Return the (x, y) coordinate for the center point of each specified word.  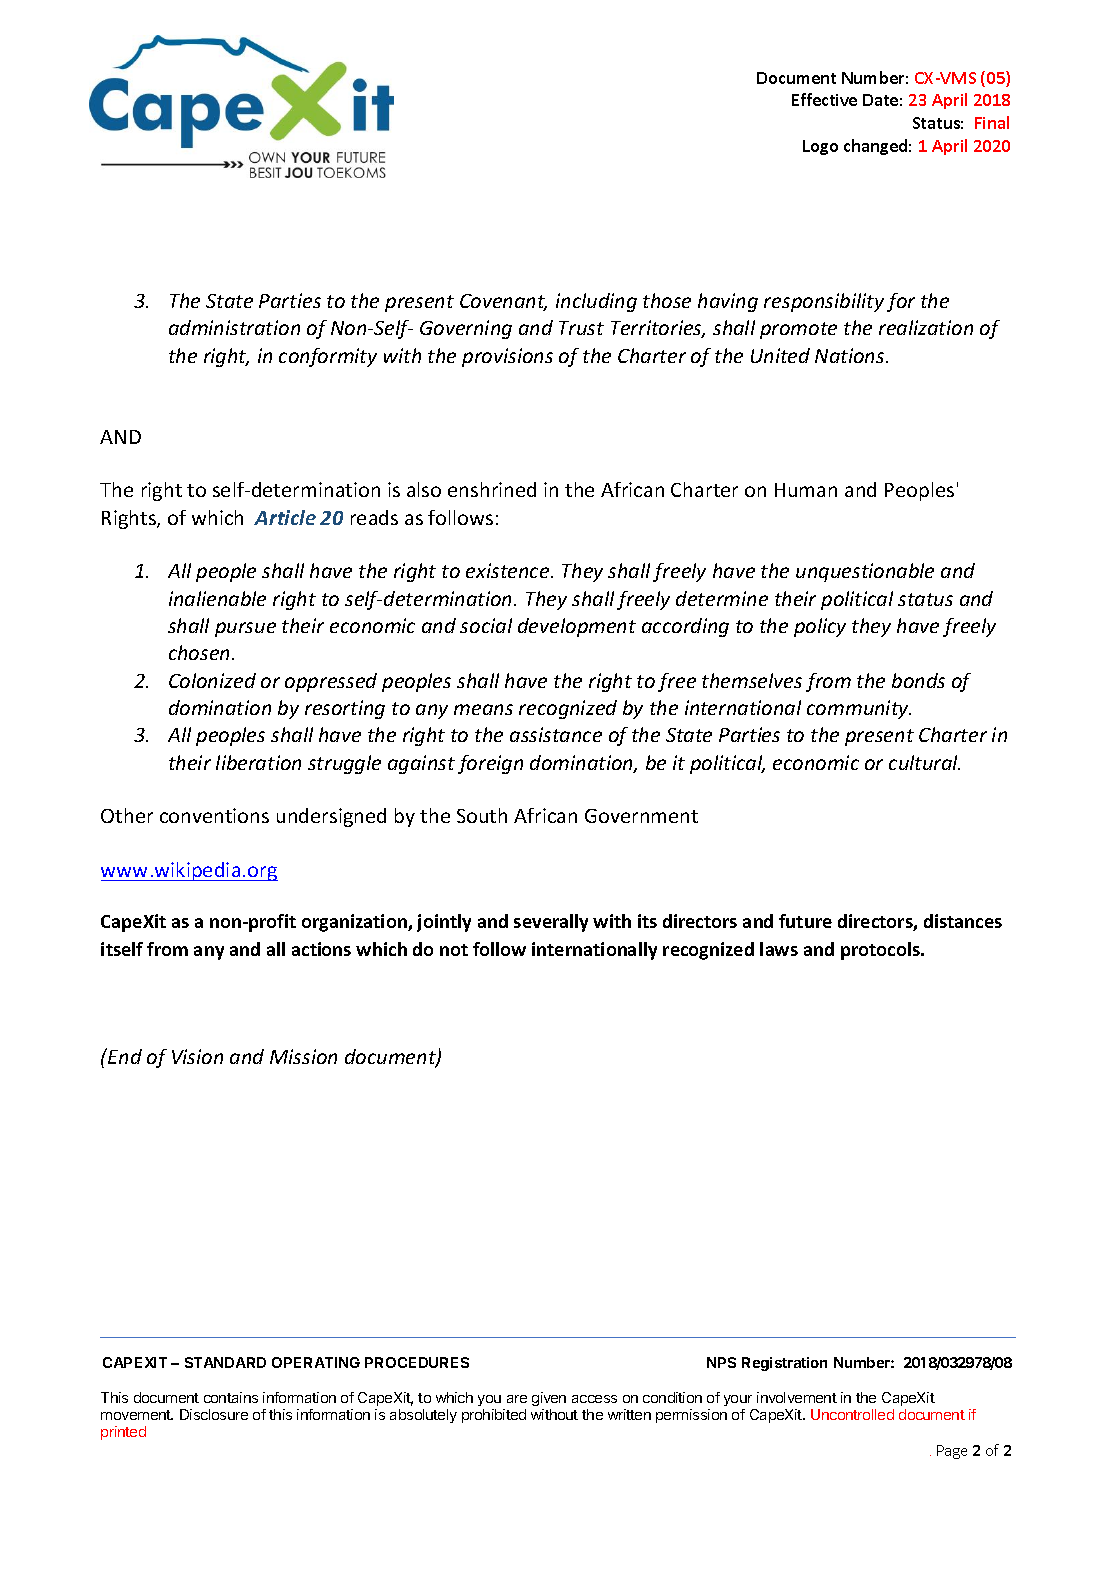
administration (234, 327)
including (596, 302)
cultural (924, 762)
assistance (556, 734)
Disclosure (214, 1414)
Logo (820, 147)
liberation (258, 762)
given (549, 1399)
